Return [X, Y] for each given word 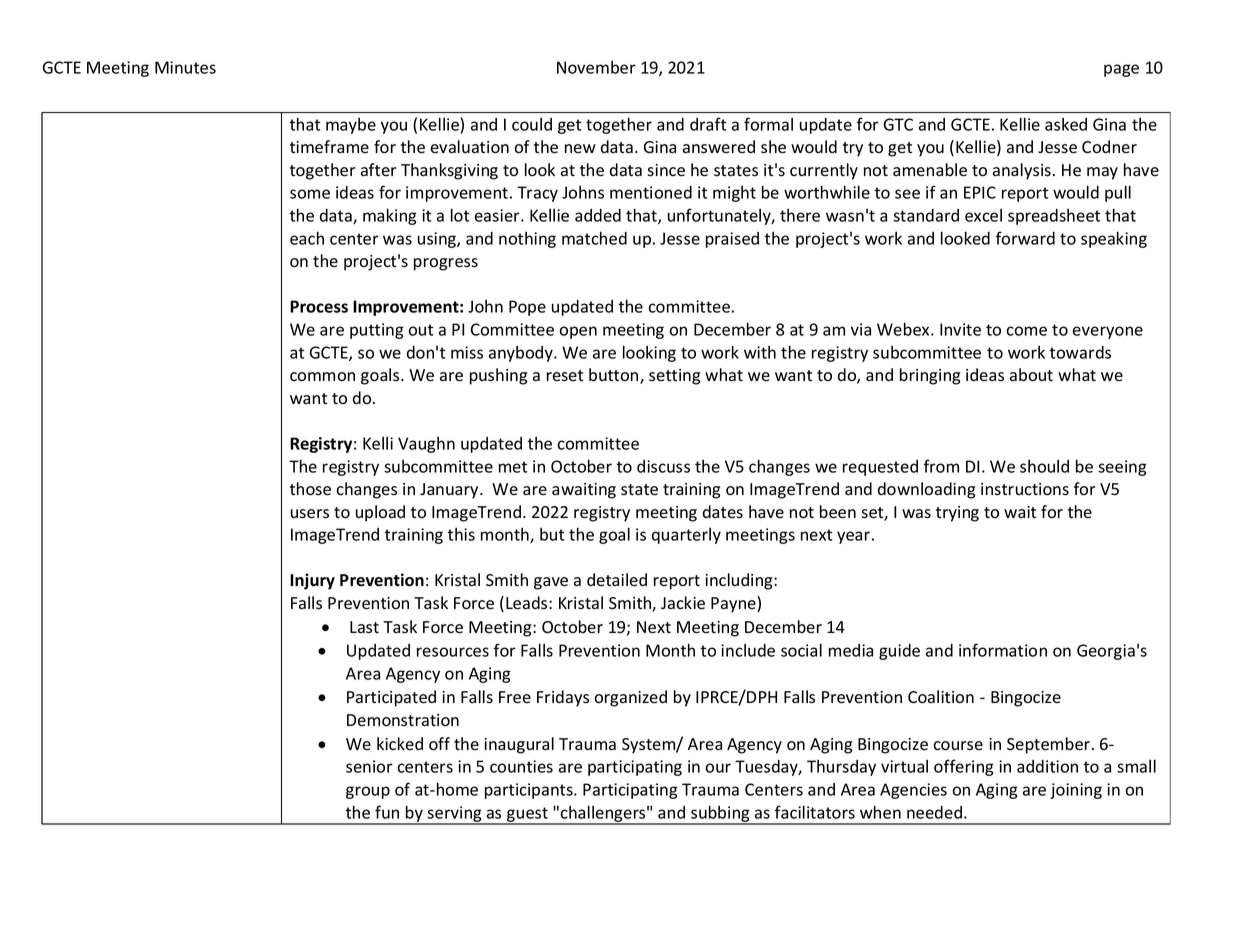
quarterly [686, 536]
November [596, 67]
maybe [351, 126]
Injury [312, 581]
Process [319, 306]
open [578, 332]
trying [957, 514]
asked [1066, 124]
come [1026, 331]
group [368, 792]
